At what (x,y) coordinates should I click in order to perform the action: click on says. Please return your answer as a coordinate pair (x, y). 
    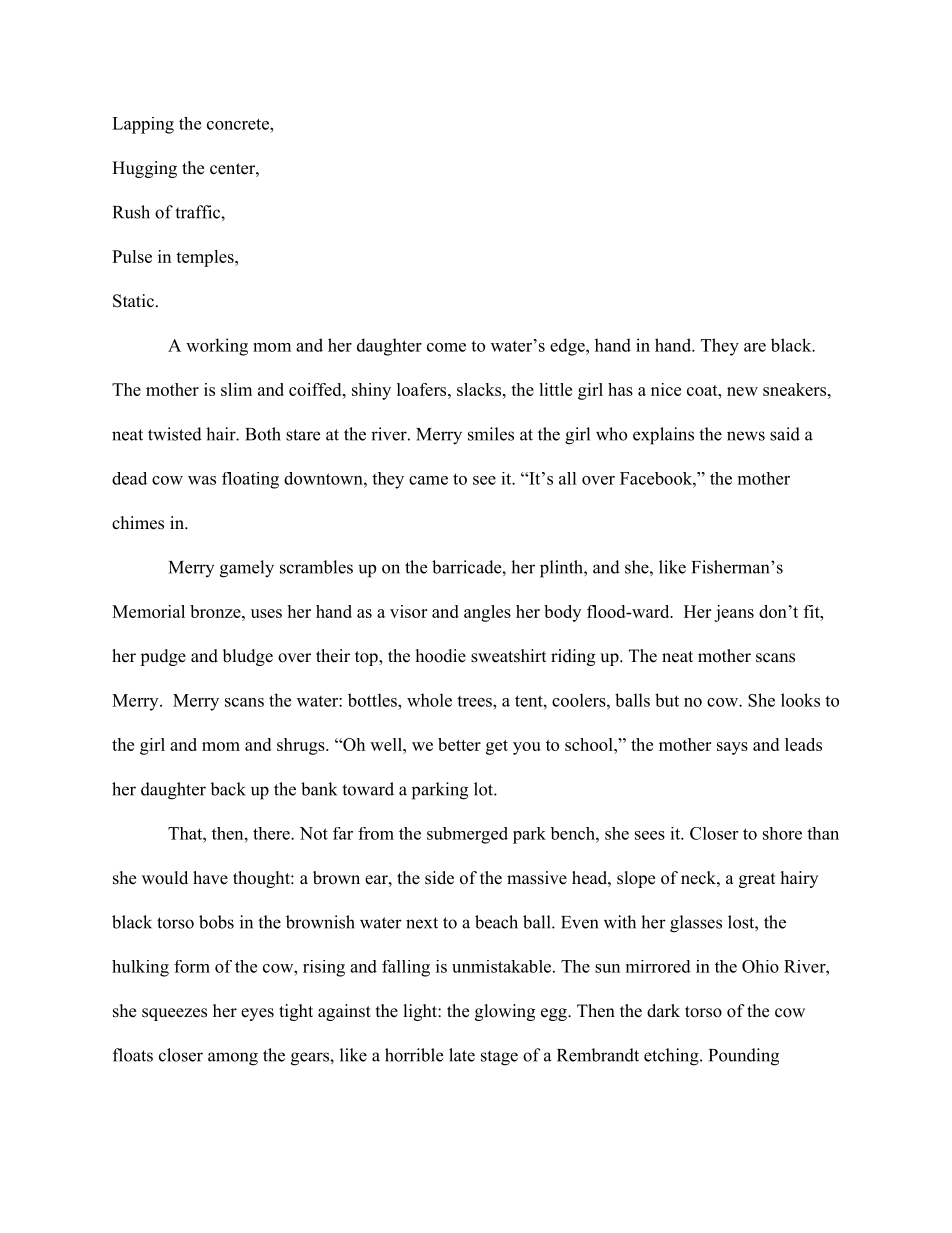
    Looking at the image, I should click on (732, 748).
